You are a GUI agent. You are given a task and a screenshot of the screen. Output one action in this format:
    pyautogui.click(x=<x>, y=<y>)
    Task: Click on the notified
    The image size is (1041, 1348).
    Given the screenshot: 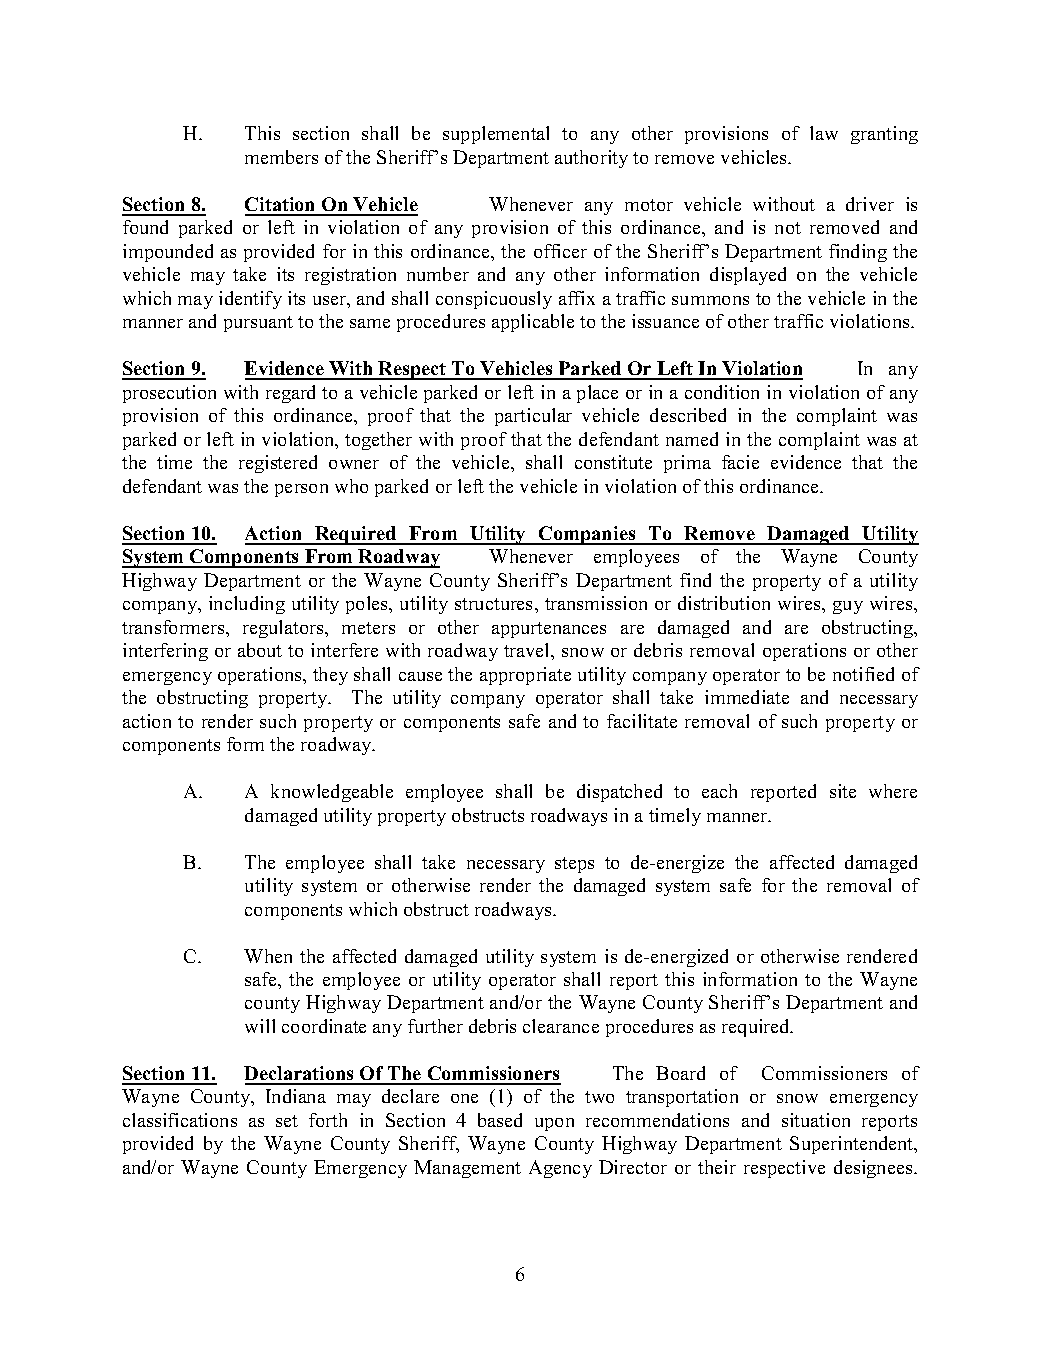 What is the action you would take?
    pyautogui.click(x=863, y=674)
